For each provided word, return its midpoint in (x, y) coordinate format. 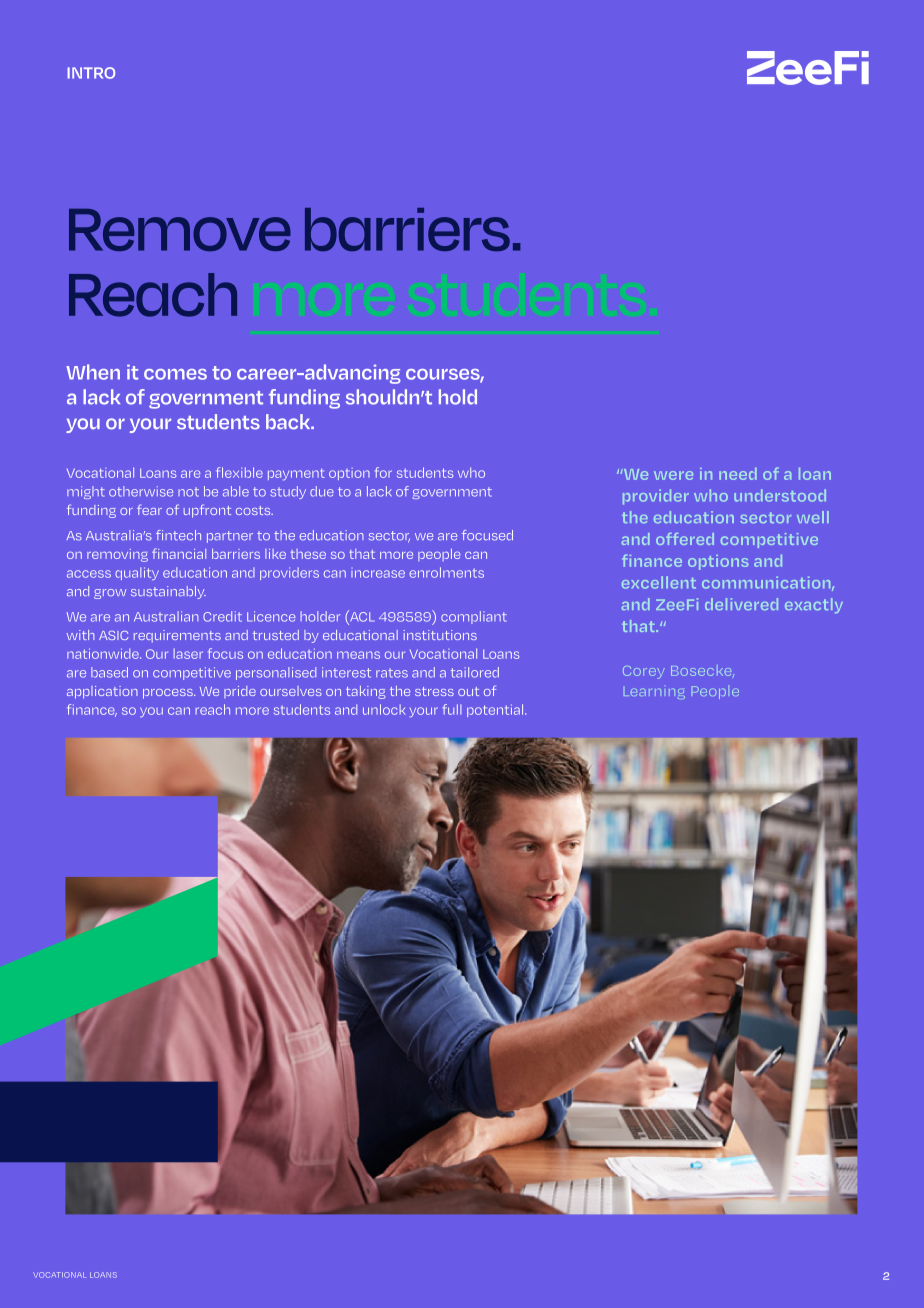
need (738, 474)
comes (175, 374)
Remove (180, 230)
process (169, 694)
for (383, 472)
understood (780, 495)
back (289, 422)
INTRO (91, 73)
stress (434, 691)
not (188, 492)
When (93, 372)
